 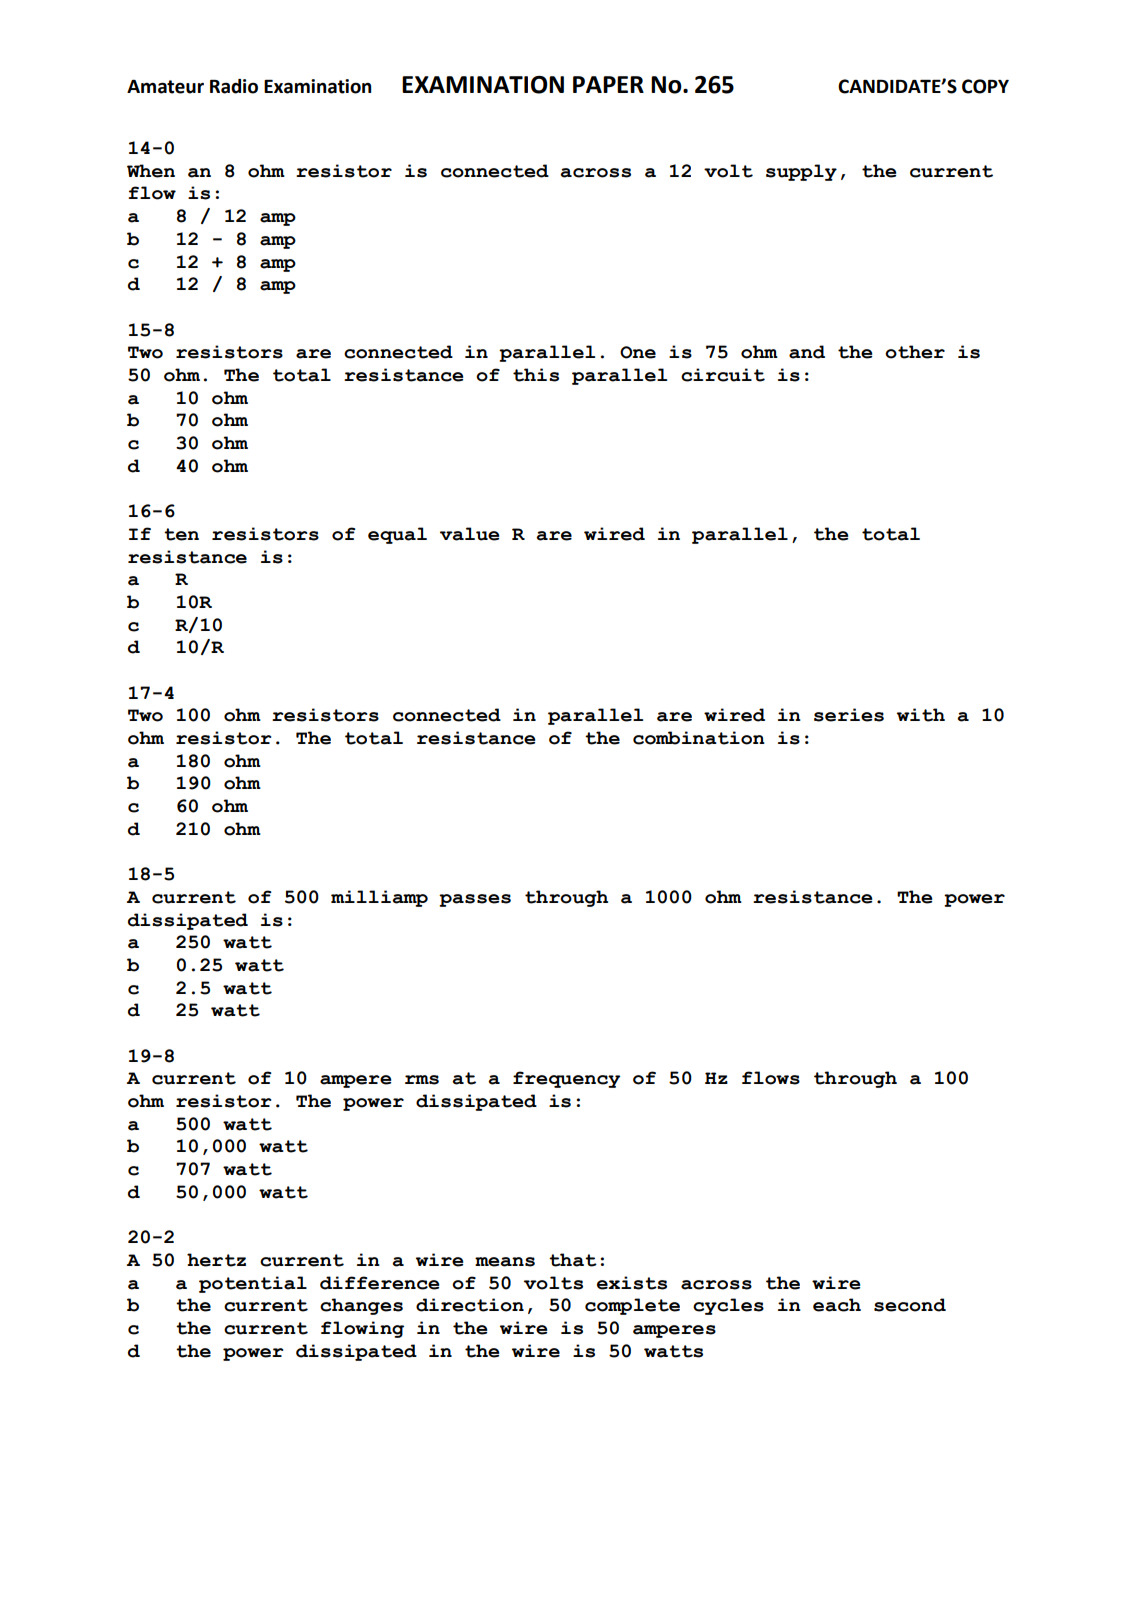 I want to click on other, so click(x=915, y=352).
